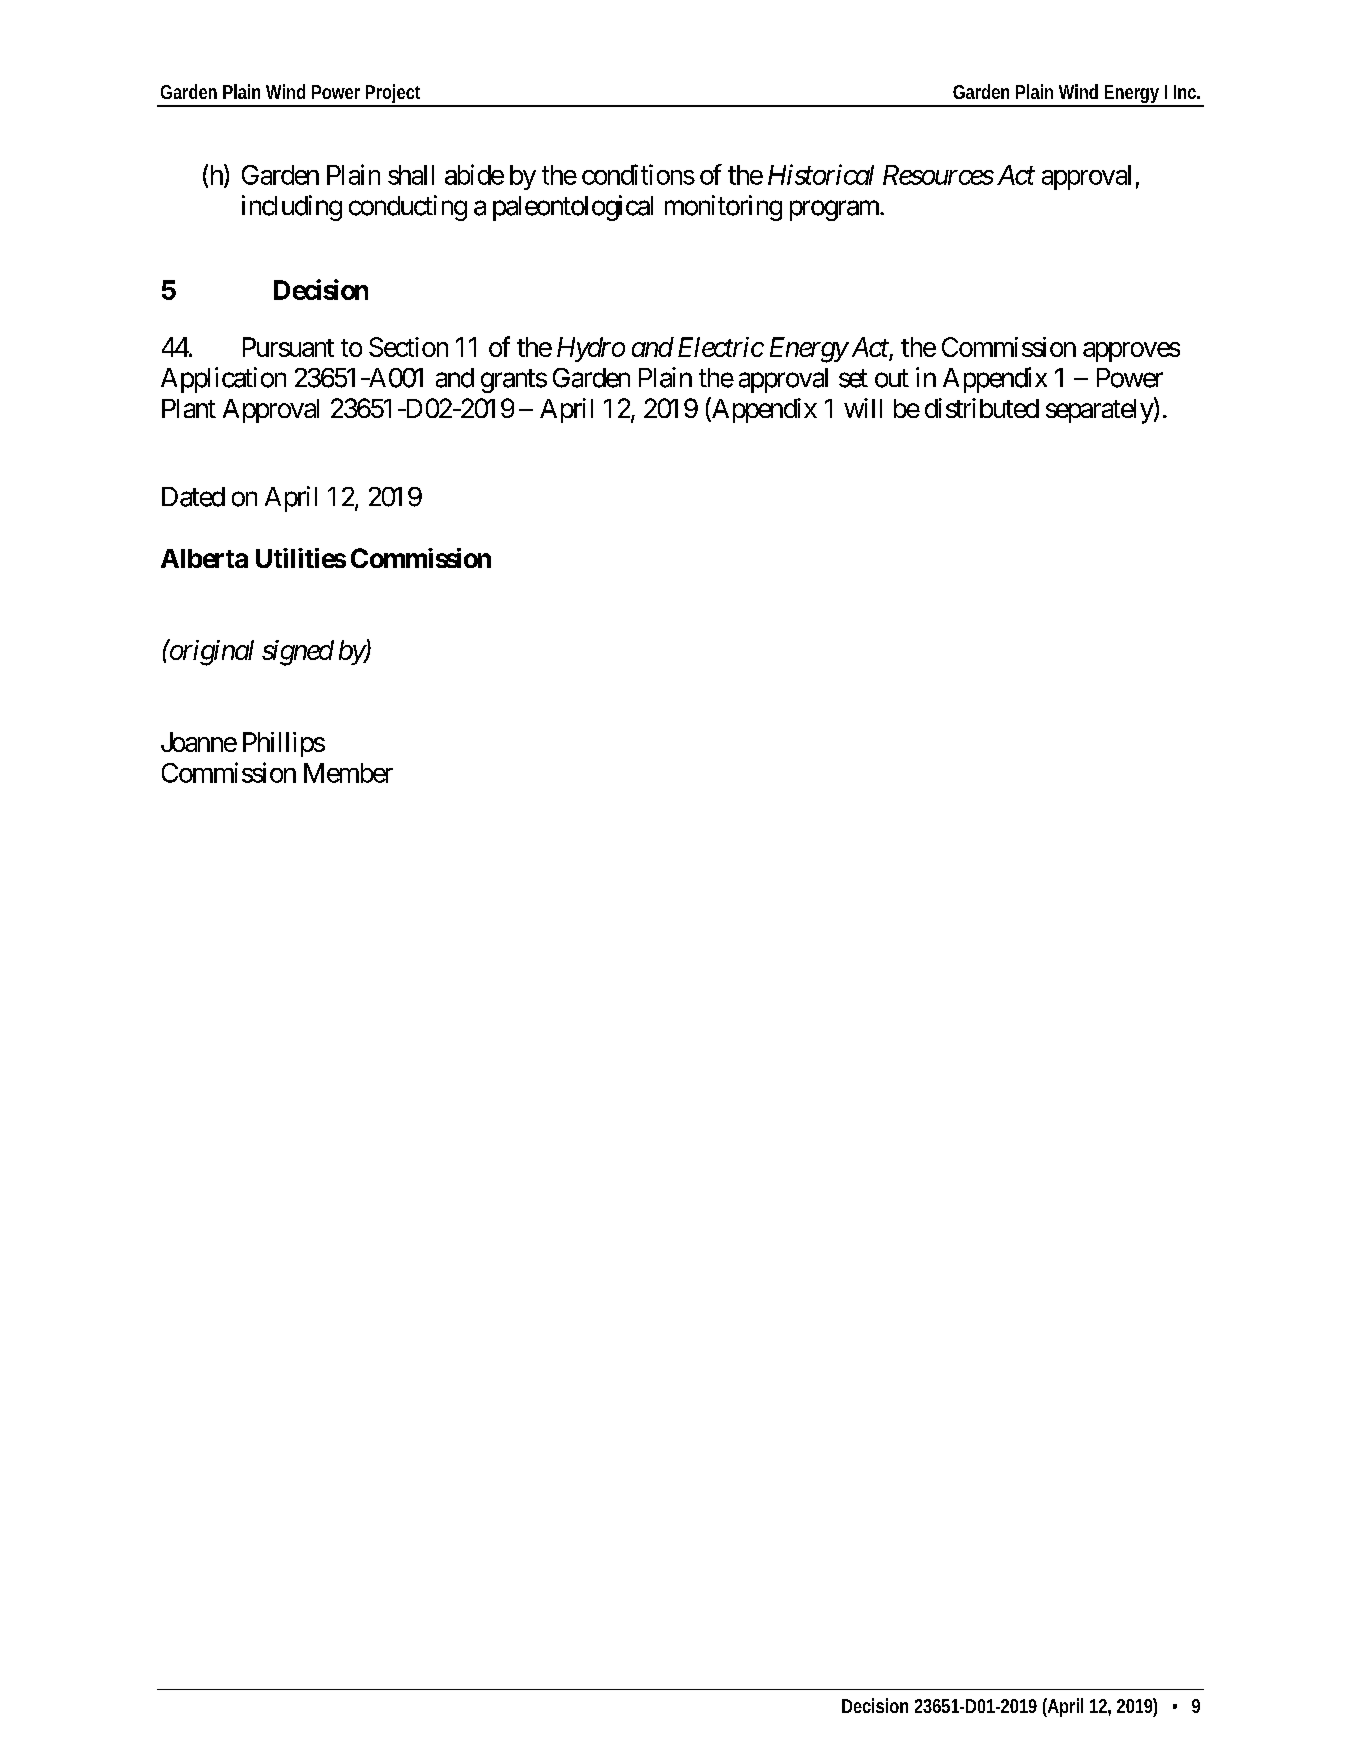 This page has height=1762, width=1361. I want to click on including, so click(292, 208).
